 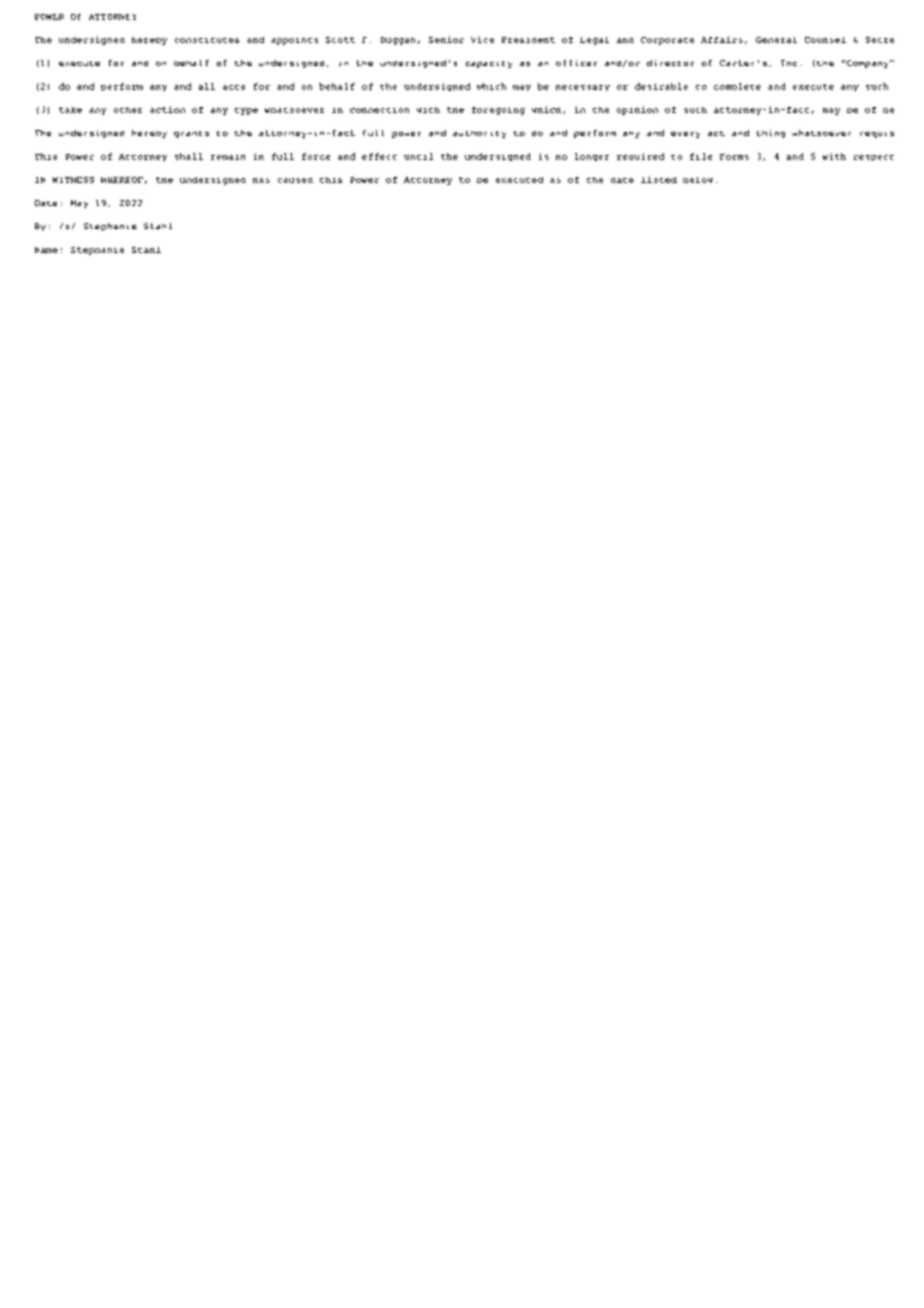 What do you see at coordinates (771, 134) in the page?
I see `thing` at bounding box center [771, 134].
